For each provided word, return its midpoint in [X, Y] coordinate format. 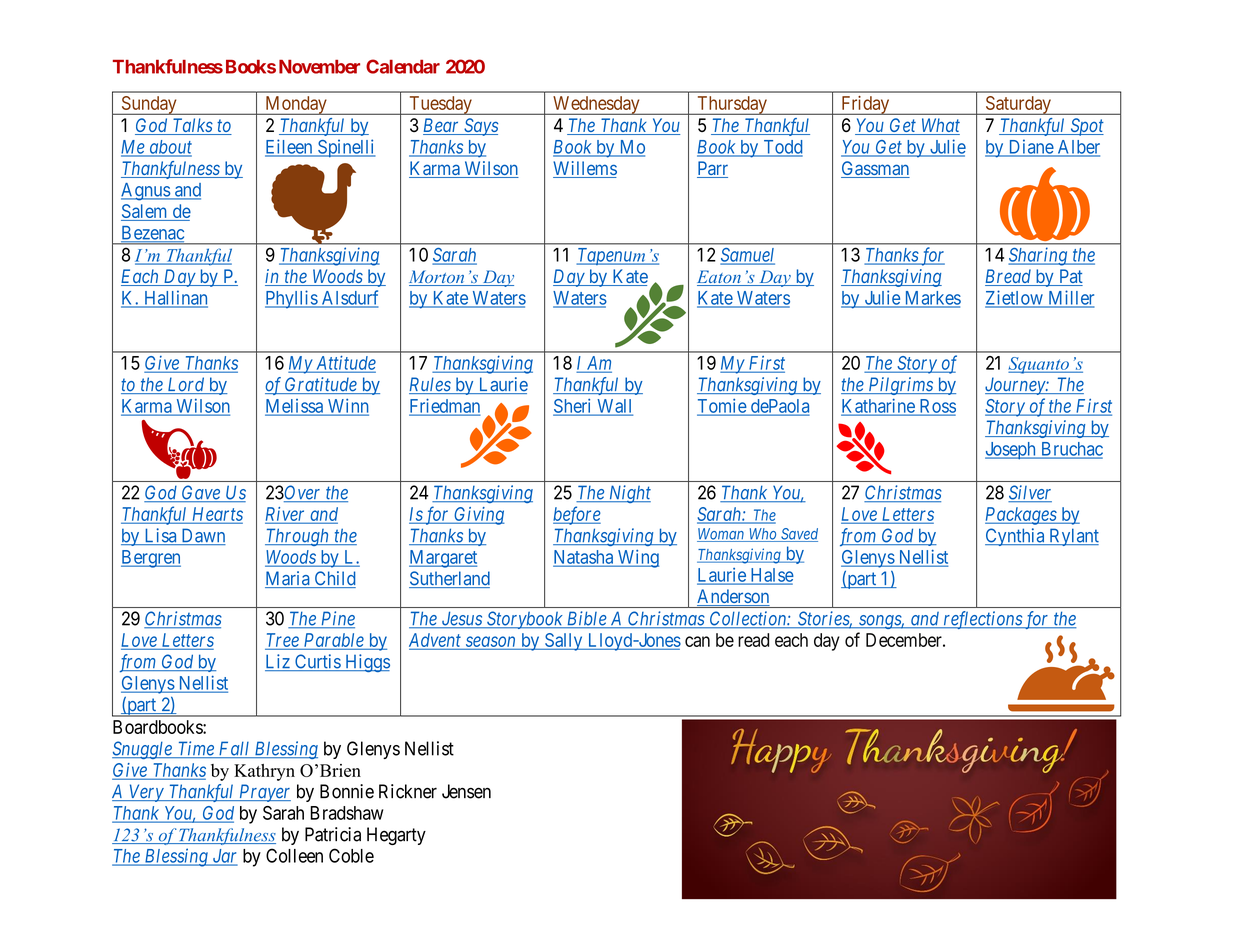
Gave [201, 493]
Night [628, 494]
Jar [224, 857]
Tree [282, 641]
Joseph [1011, 451]
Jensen [466, 791]
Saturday [1018, 105]
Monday [296, 105]
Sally [564, 642]
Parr [712, 169]
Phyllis [292, 299]
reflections [982, 620]
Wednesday [596, 105]
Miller [1070, 298]
